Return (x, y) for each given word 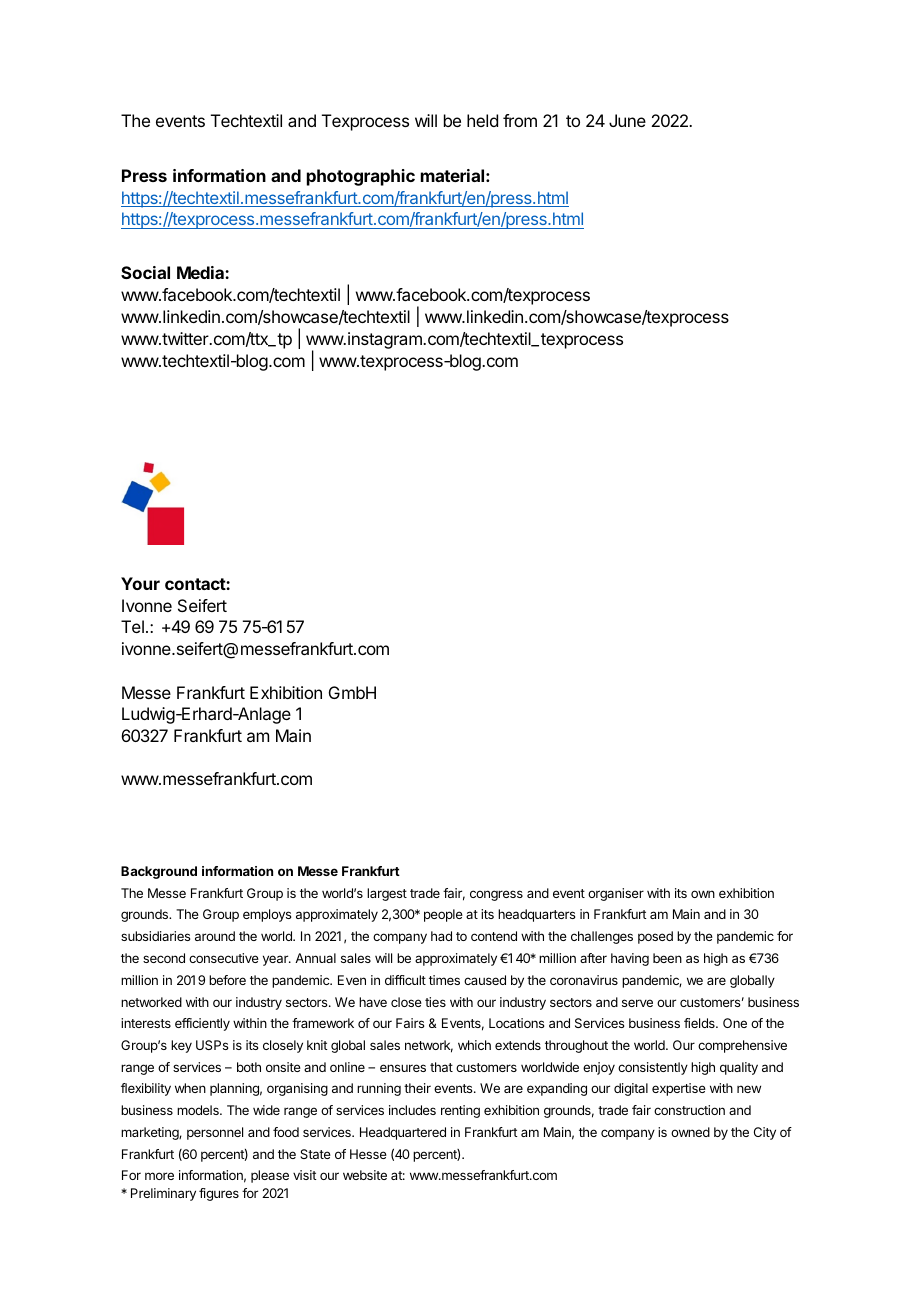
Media (201, 272)
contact (196, 584)
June (627, 120)
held (482, 120)
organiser (616, 894)
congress (496, 895)
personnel (215, 1133)
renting (460, 1111)
